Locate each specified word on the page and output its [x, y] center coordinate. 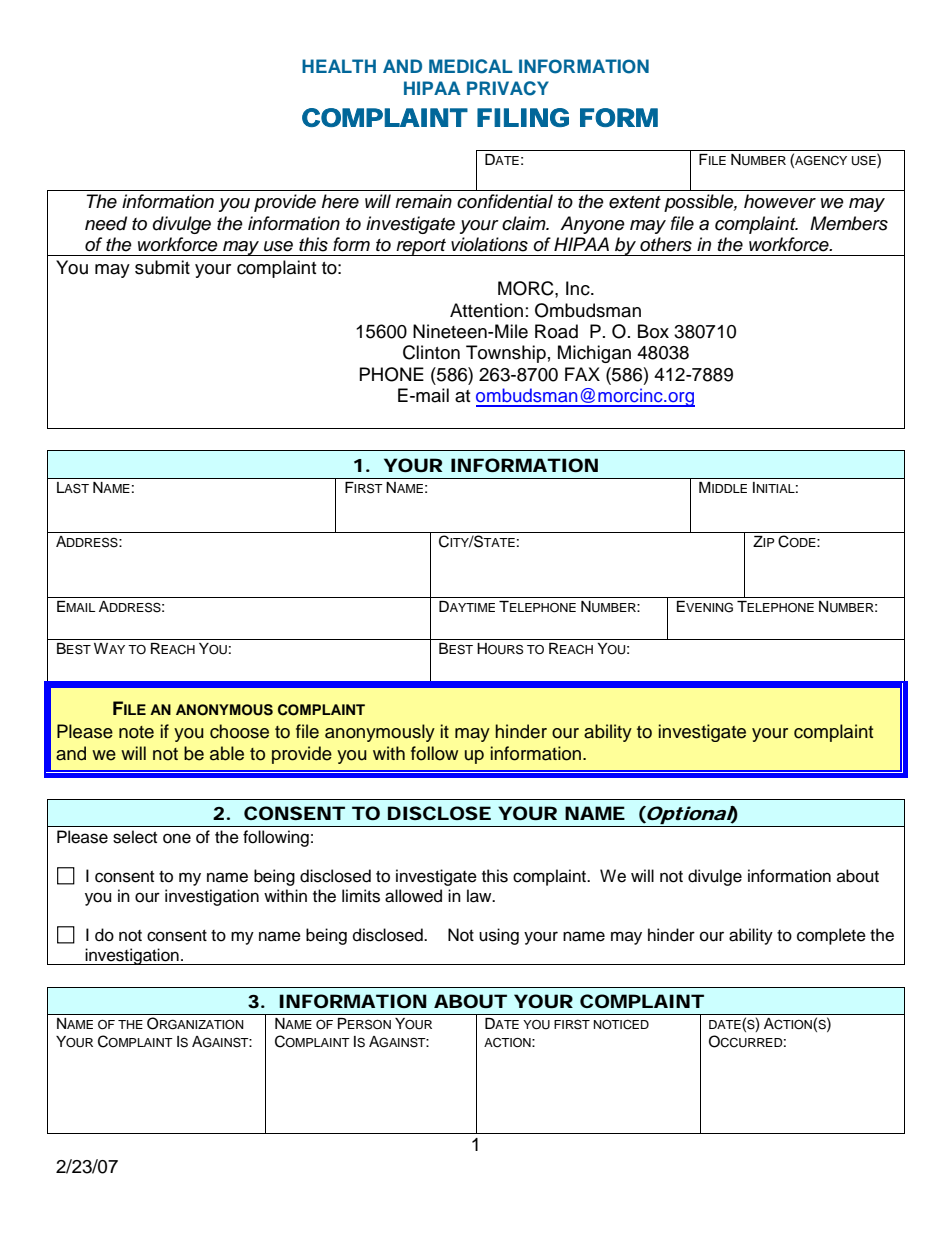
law [480, 896]
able [227, 753]
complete [831, 936]
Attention [486, 310]
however [780, 201]
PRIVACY [508, 88]
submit [162, 267]
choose [239, 731]
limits [361, 896]
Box [653, 331]
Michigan [594, 354]
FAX [582, 374]
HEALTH [339, 66]
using [499, 936]
